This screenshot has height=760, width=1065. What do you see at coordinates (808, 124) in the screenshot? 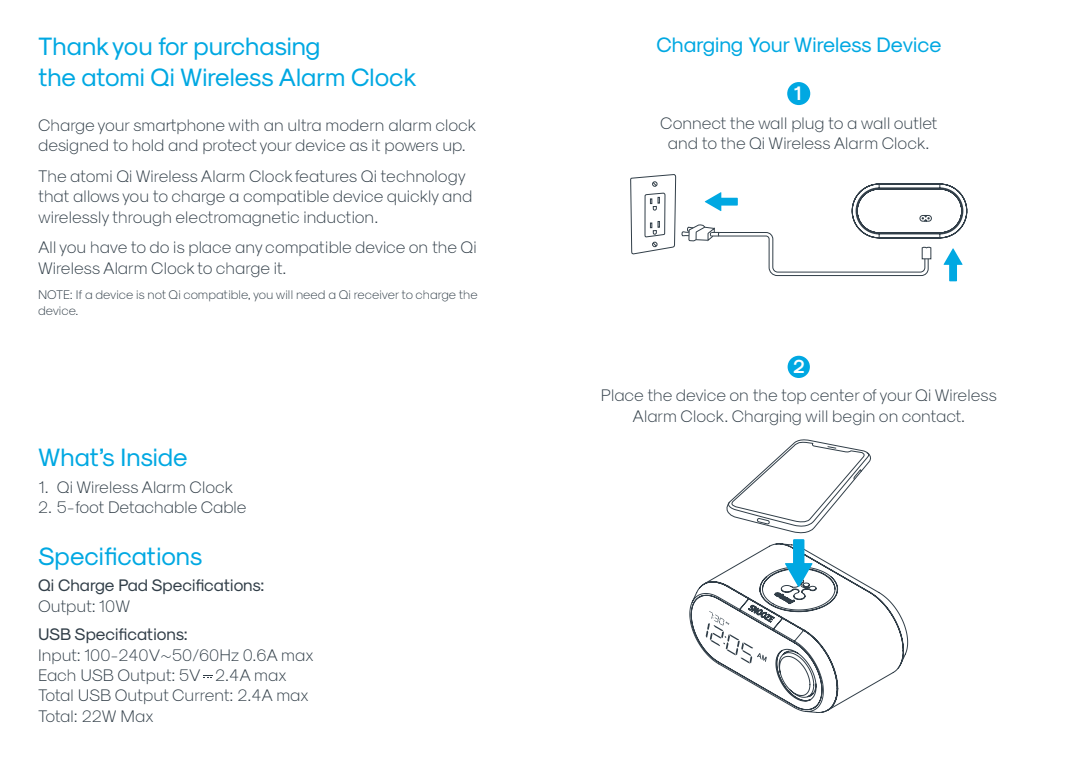
I see `plug` at bounding box center [808, 124].
